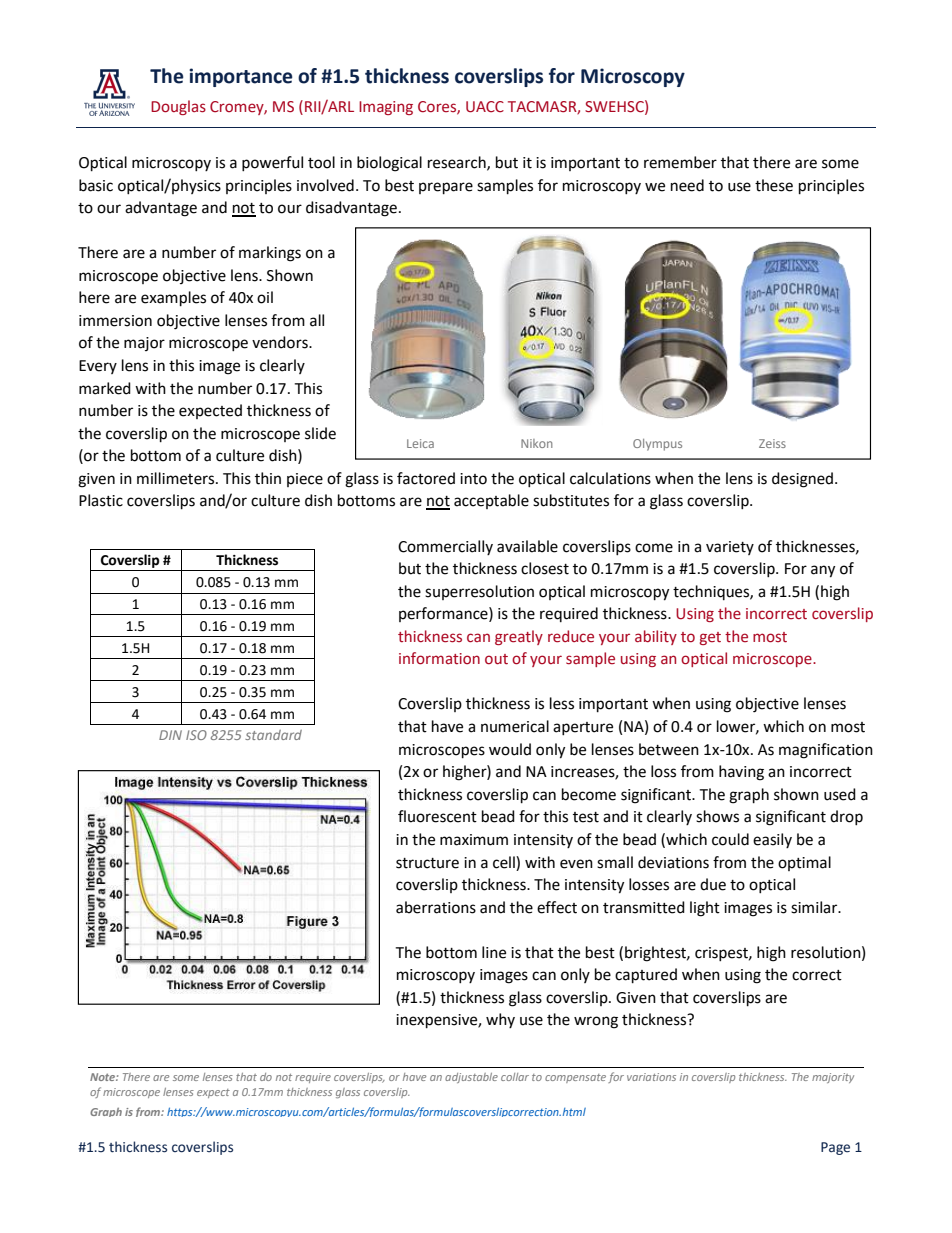 The image size is (952, 1233). What do you see at coordinates (386, 108) in the screenshot?
I see `Imaging` at bounding box center [386, 108].
